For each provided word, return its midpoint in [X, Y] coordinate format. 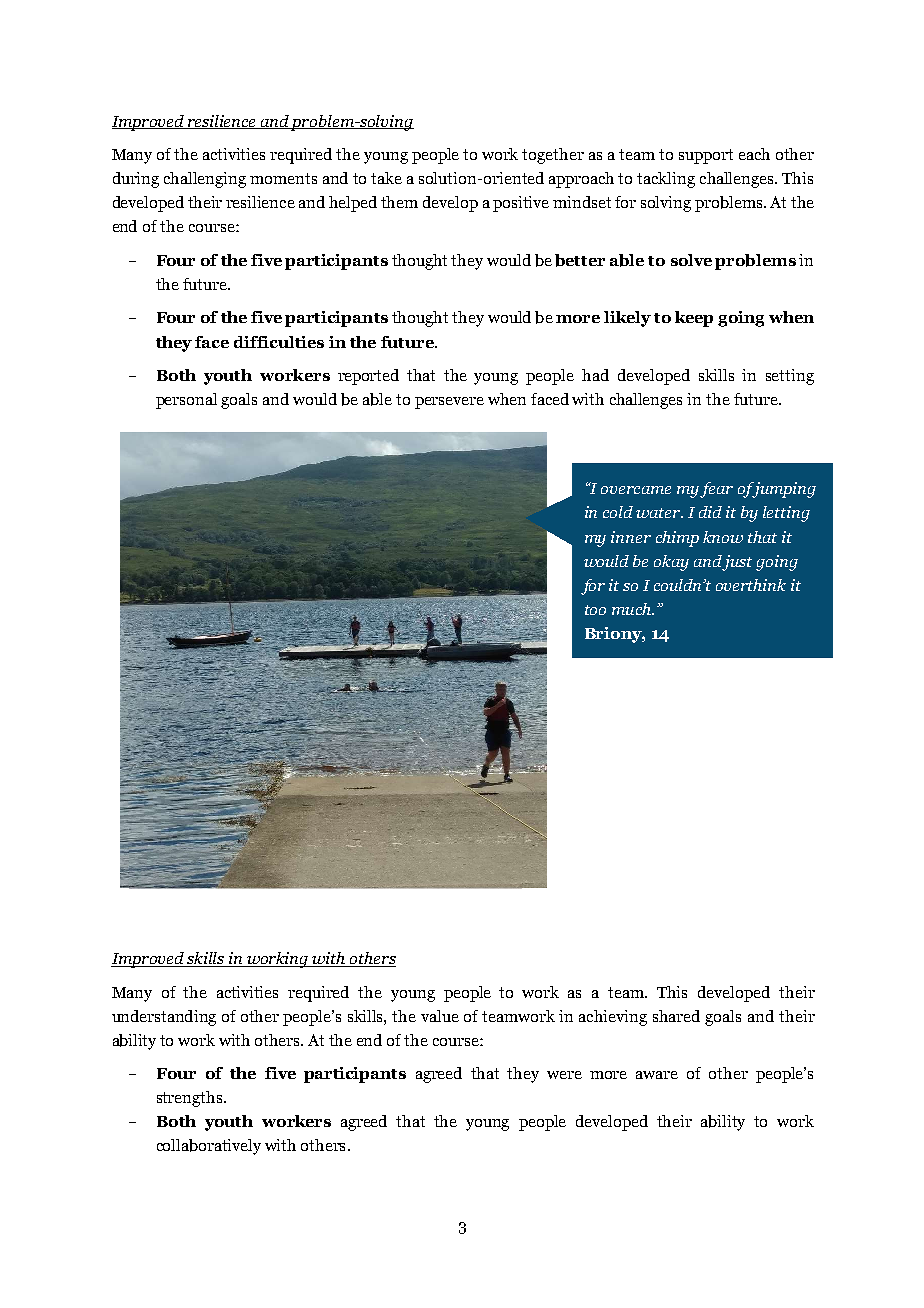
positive [521, 204]
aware [657, 1075]
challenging [205, 180]
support [706, 156]
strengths [191, 1099]
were [564, 1075]
